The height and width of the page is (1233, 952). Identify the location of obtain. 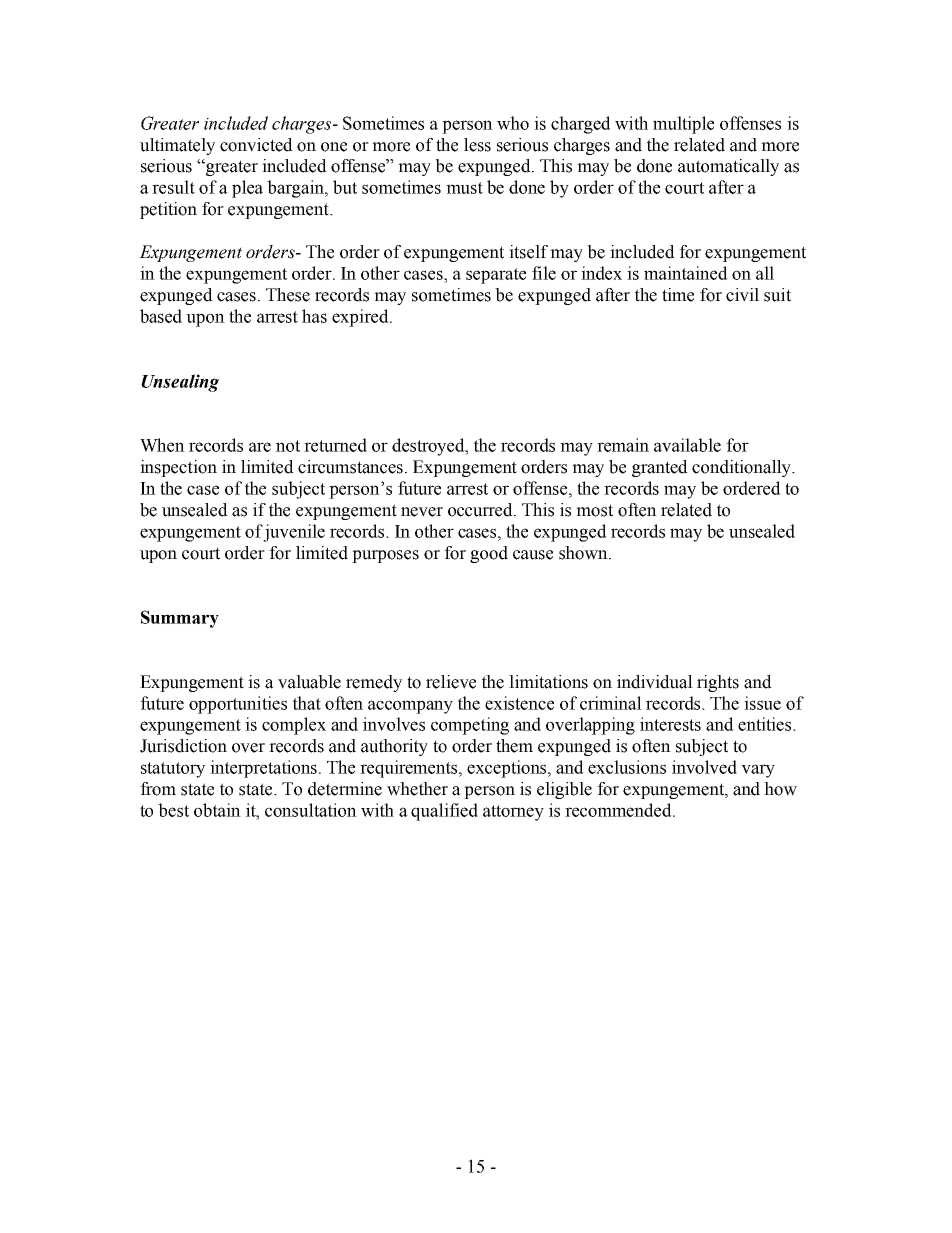
(217, 810).
